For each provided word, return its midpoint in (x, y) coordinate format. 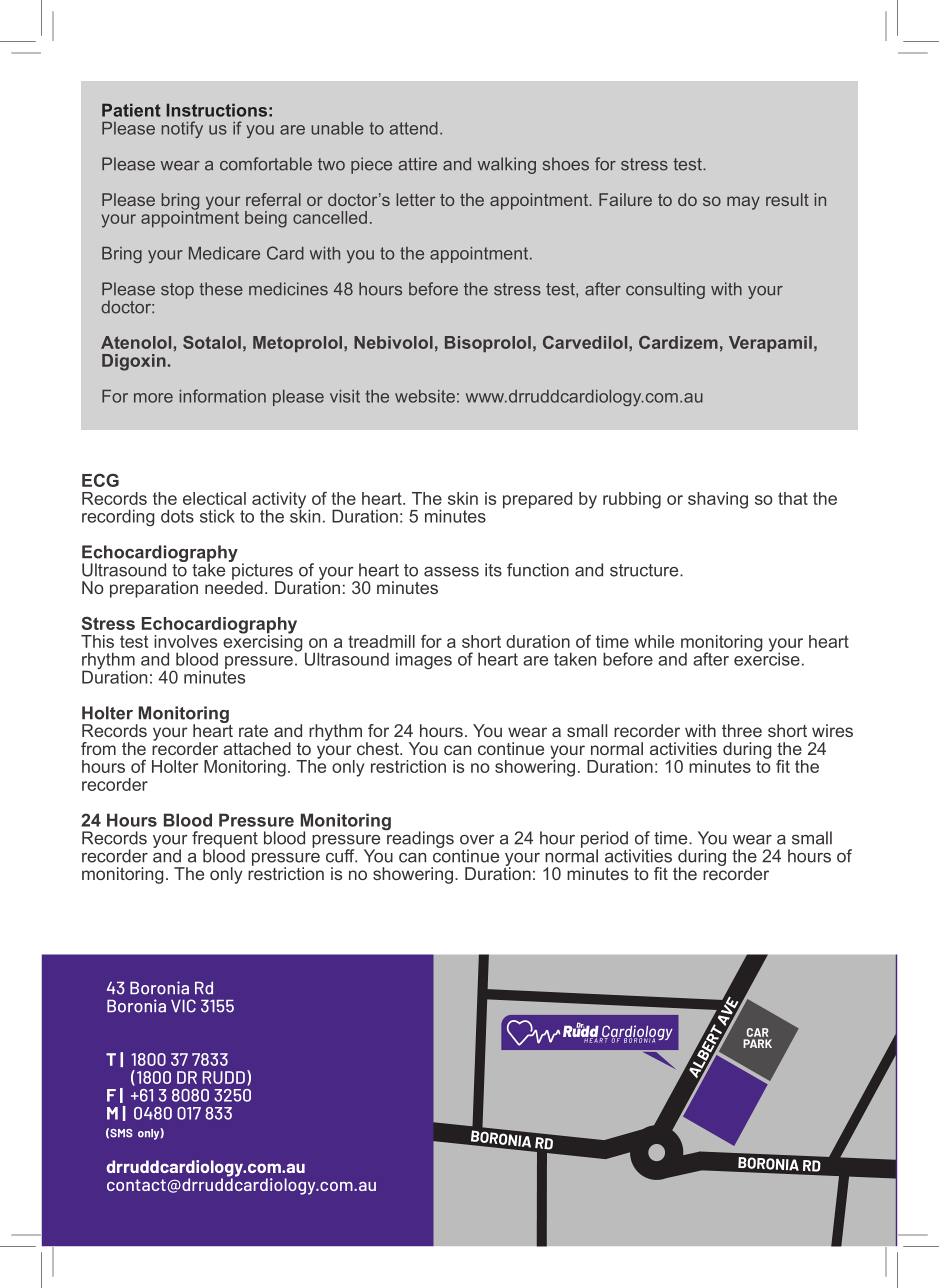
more (153, 398)
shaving (718, 500)
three (742, 730)
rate (253, 731)
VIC (183, 1006)
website (425, 396)
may (743, 203)
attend (414, 128)
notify (182, 129)
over (477, 840)
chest (379, 748)
